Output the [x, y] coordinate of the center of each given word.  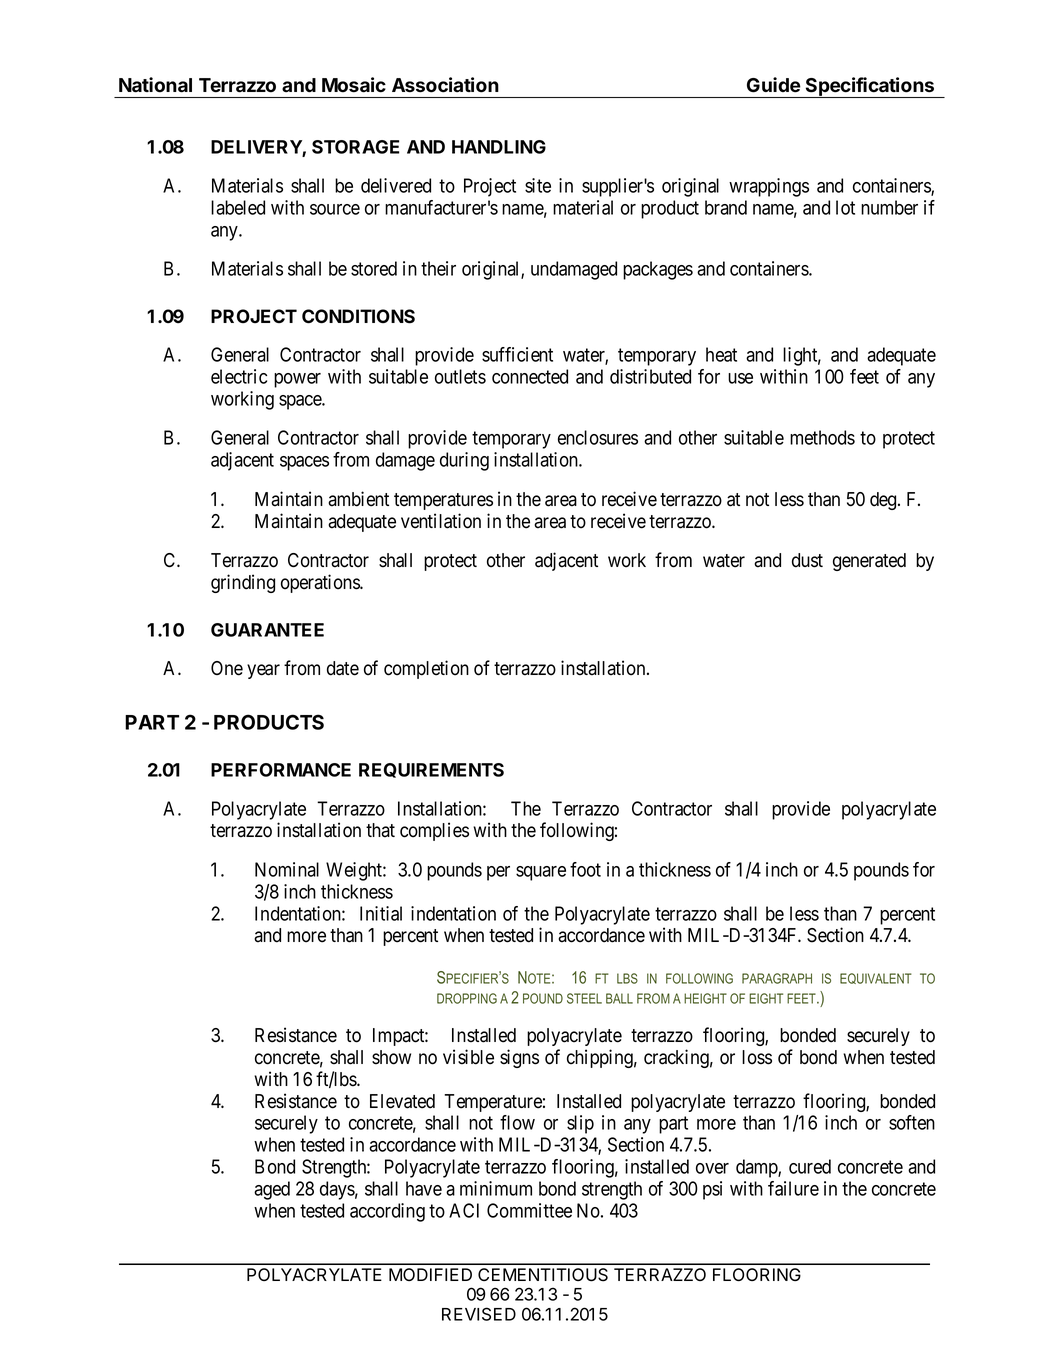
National [155, 85]
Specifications [870, 87]
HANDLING [499, 147]
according [387, 1212]
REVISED [479, 1314]
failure [793, 1188]
